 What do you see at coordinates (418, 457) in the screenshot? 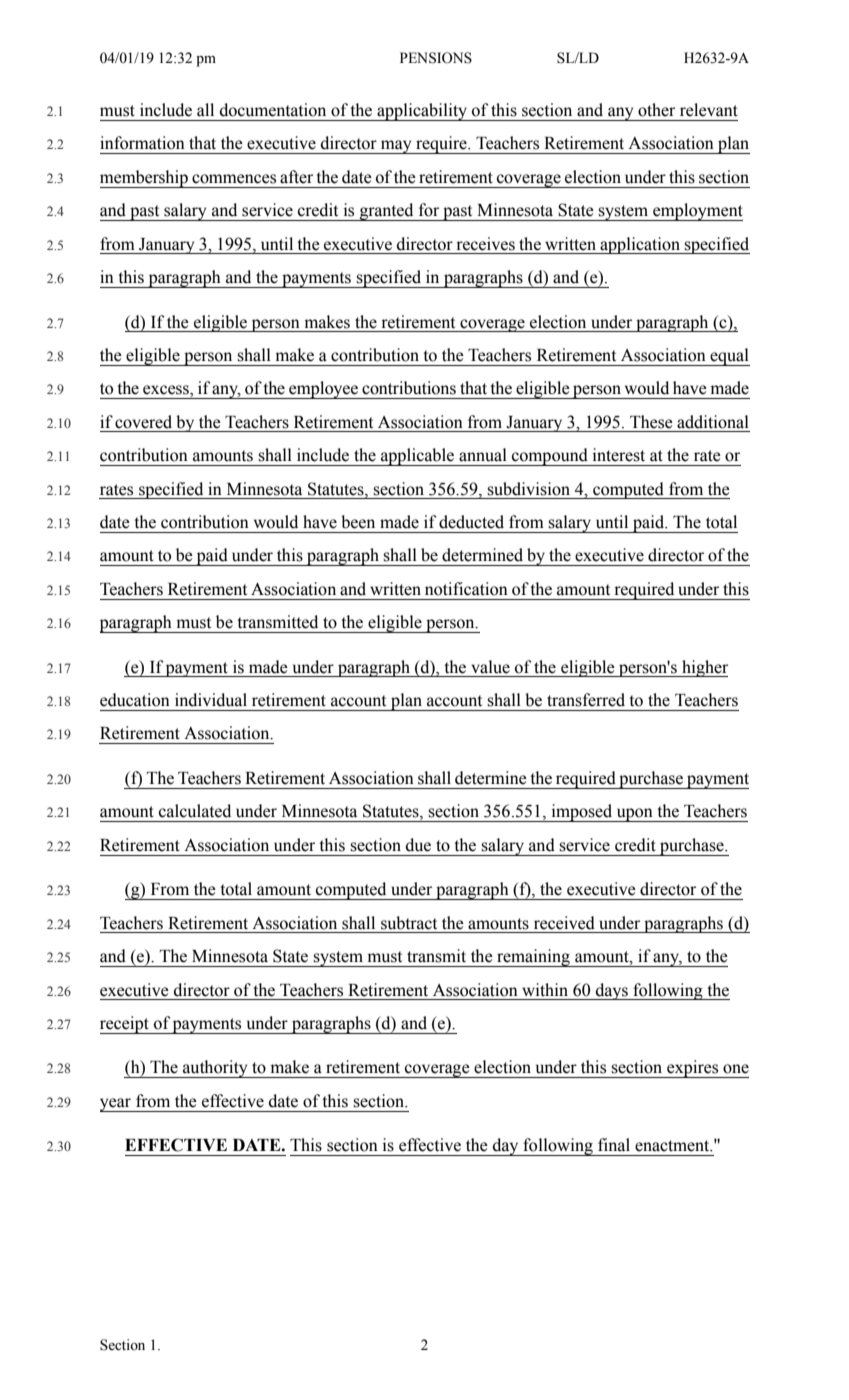
I see `applicable` at bounding box center [418, 457].
